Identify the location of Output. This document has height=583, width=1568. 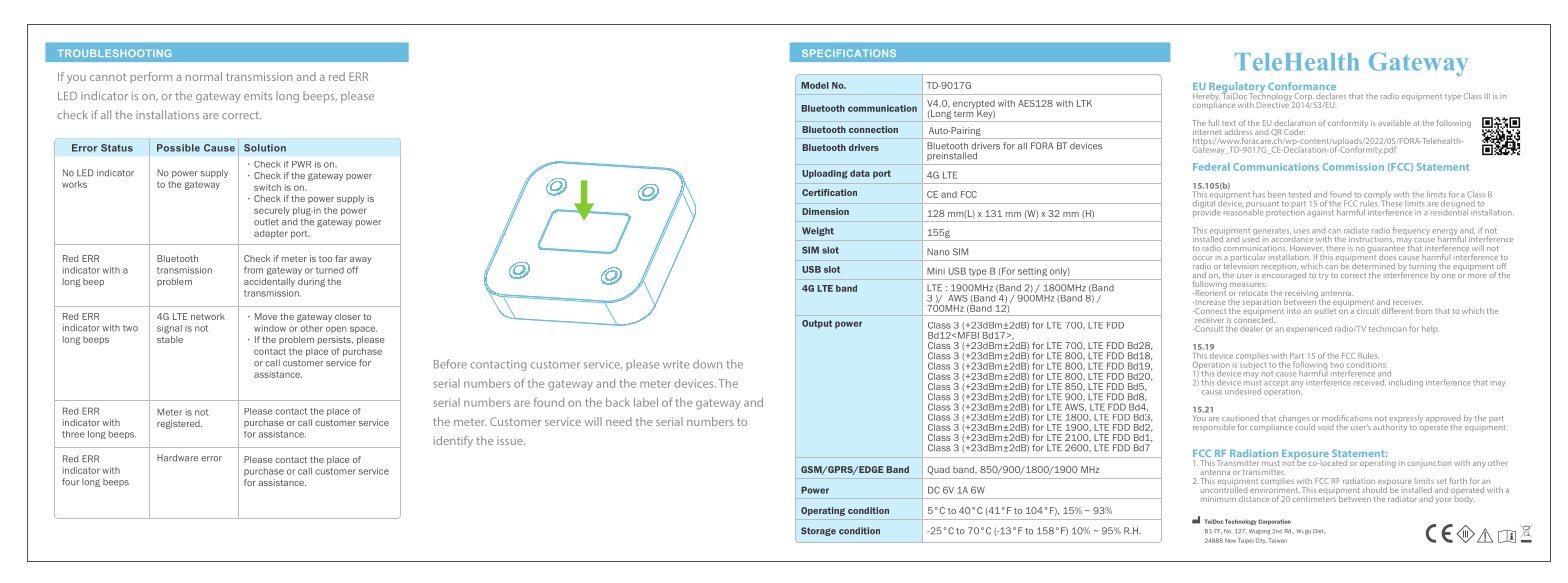
(817, 324).
